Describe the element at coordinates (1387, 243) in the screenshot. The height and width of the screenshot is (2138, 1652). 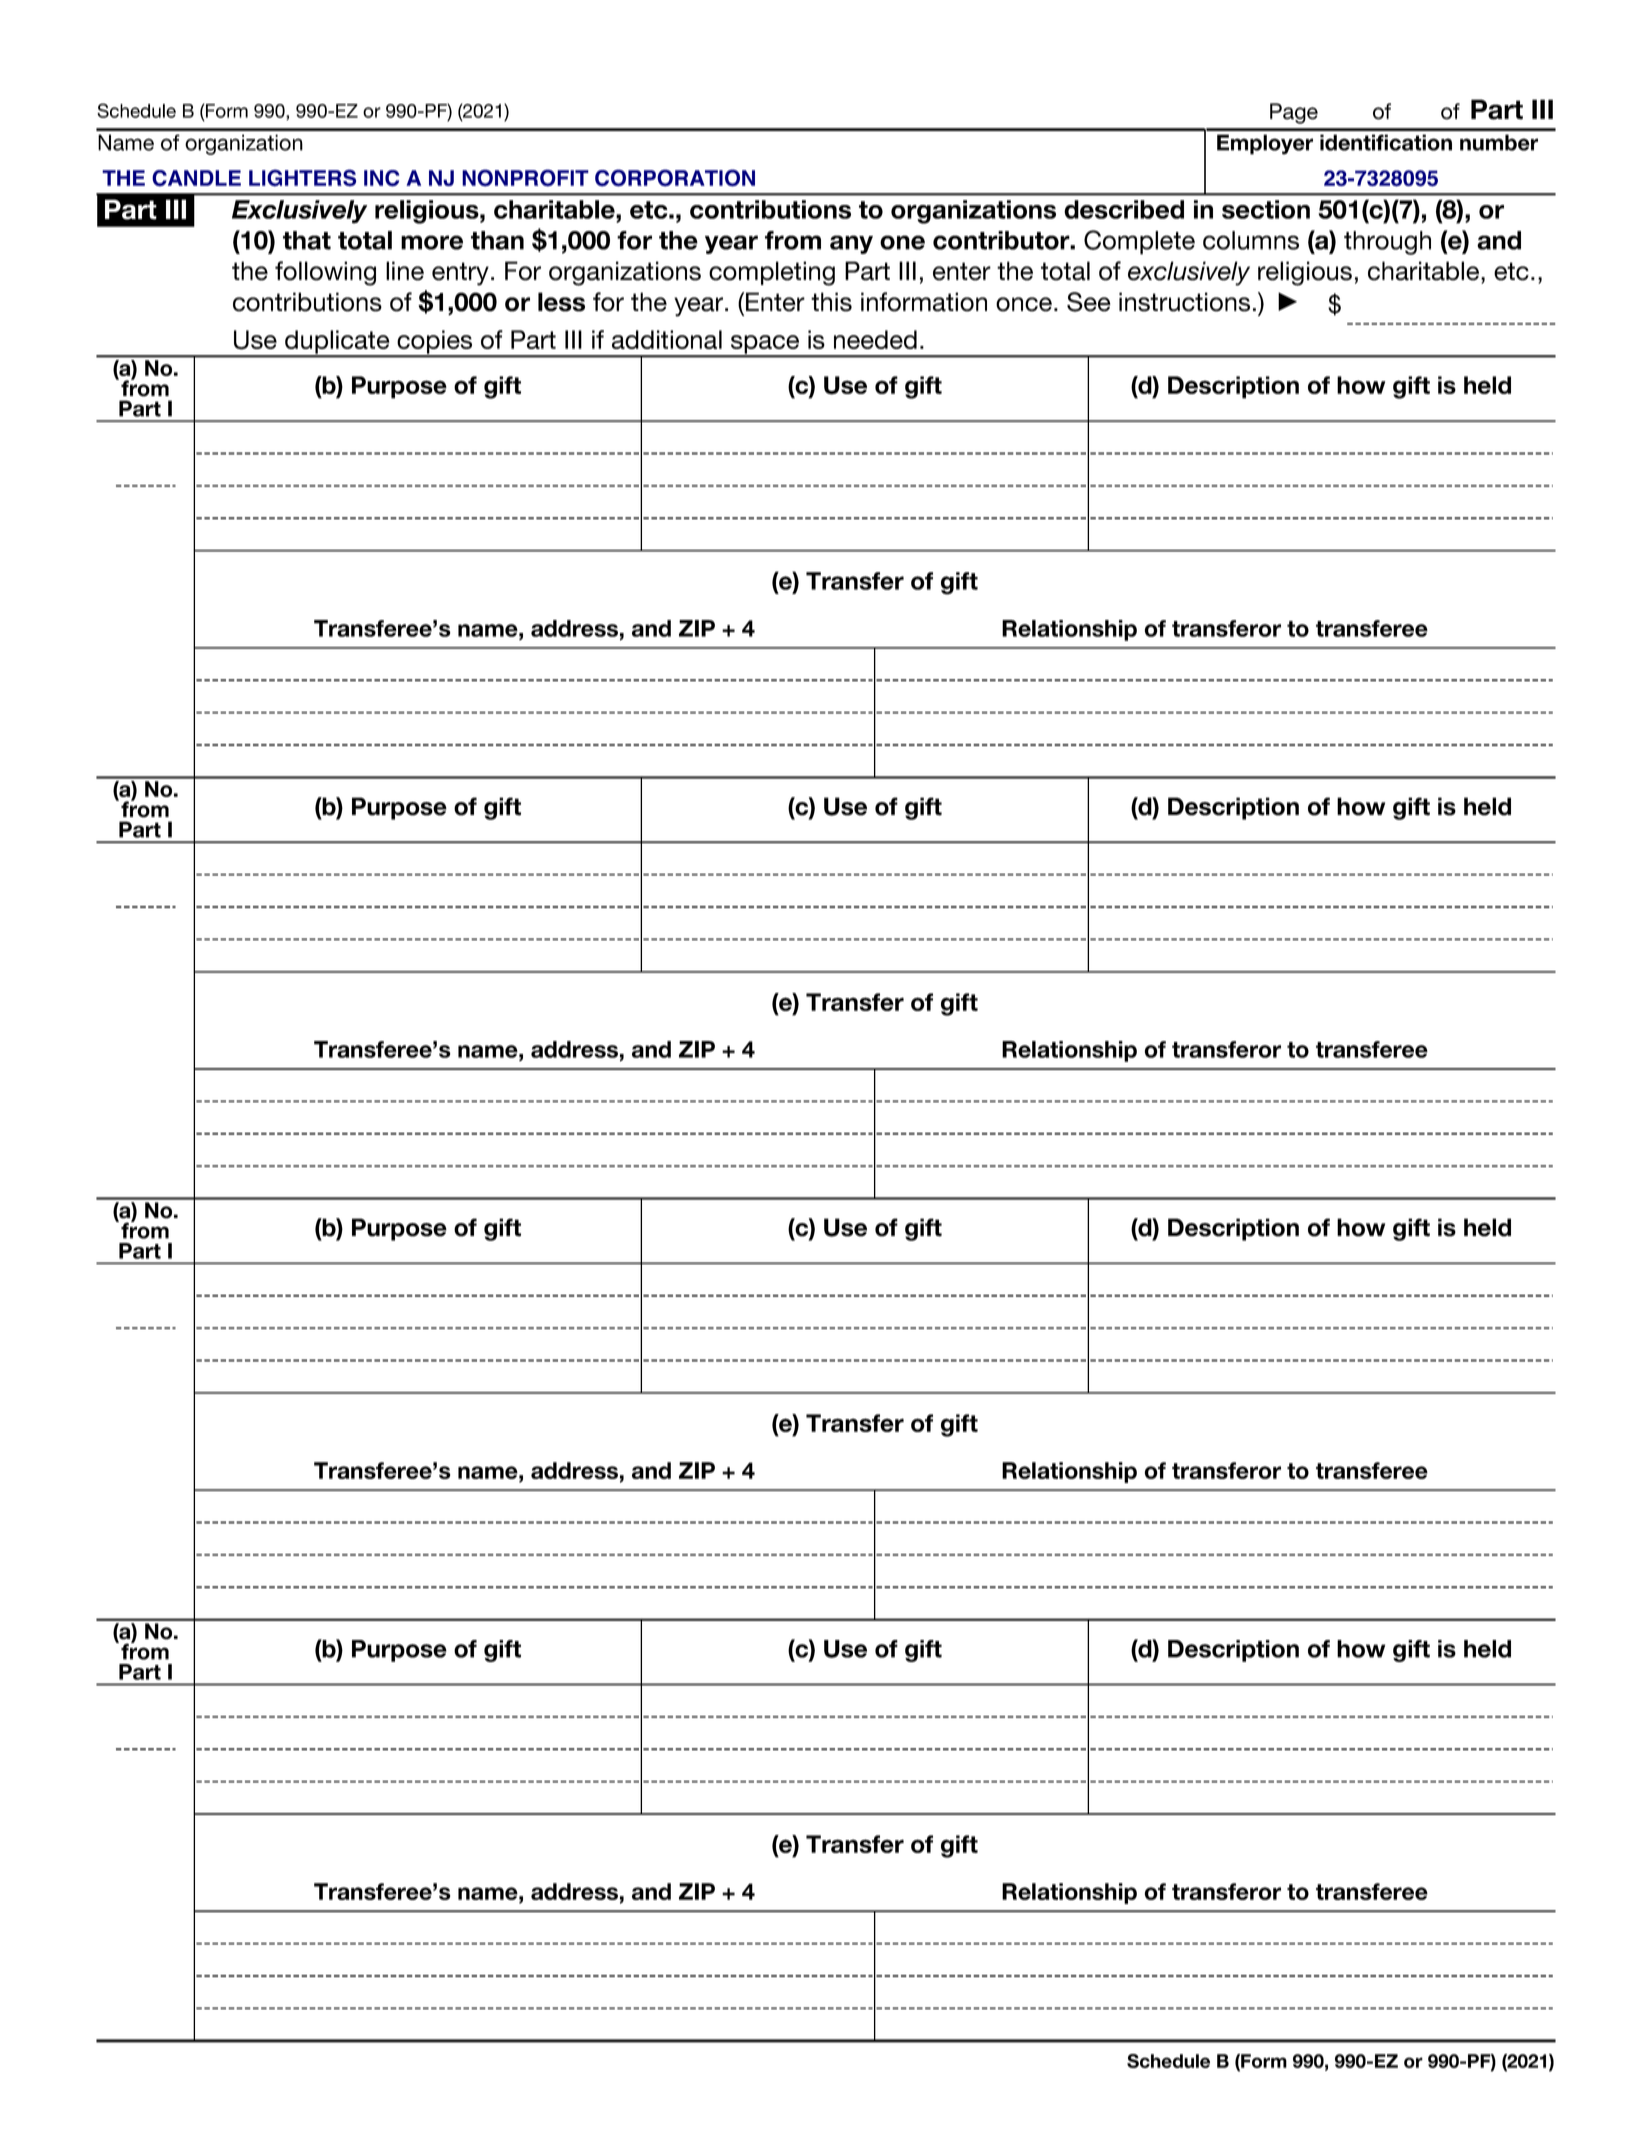
I see `through` at that location.
